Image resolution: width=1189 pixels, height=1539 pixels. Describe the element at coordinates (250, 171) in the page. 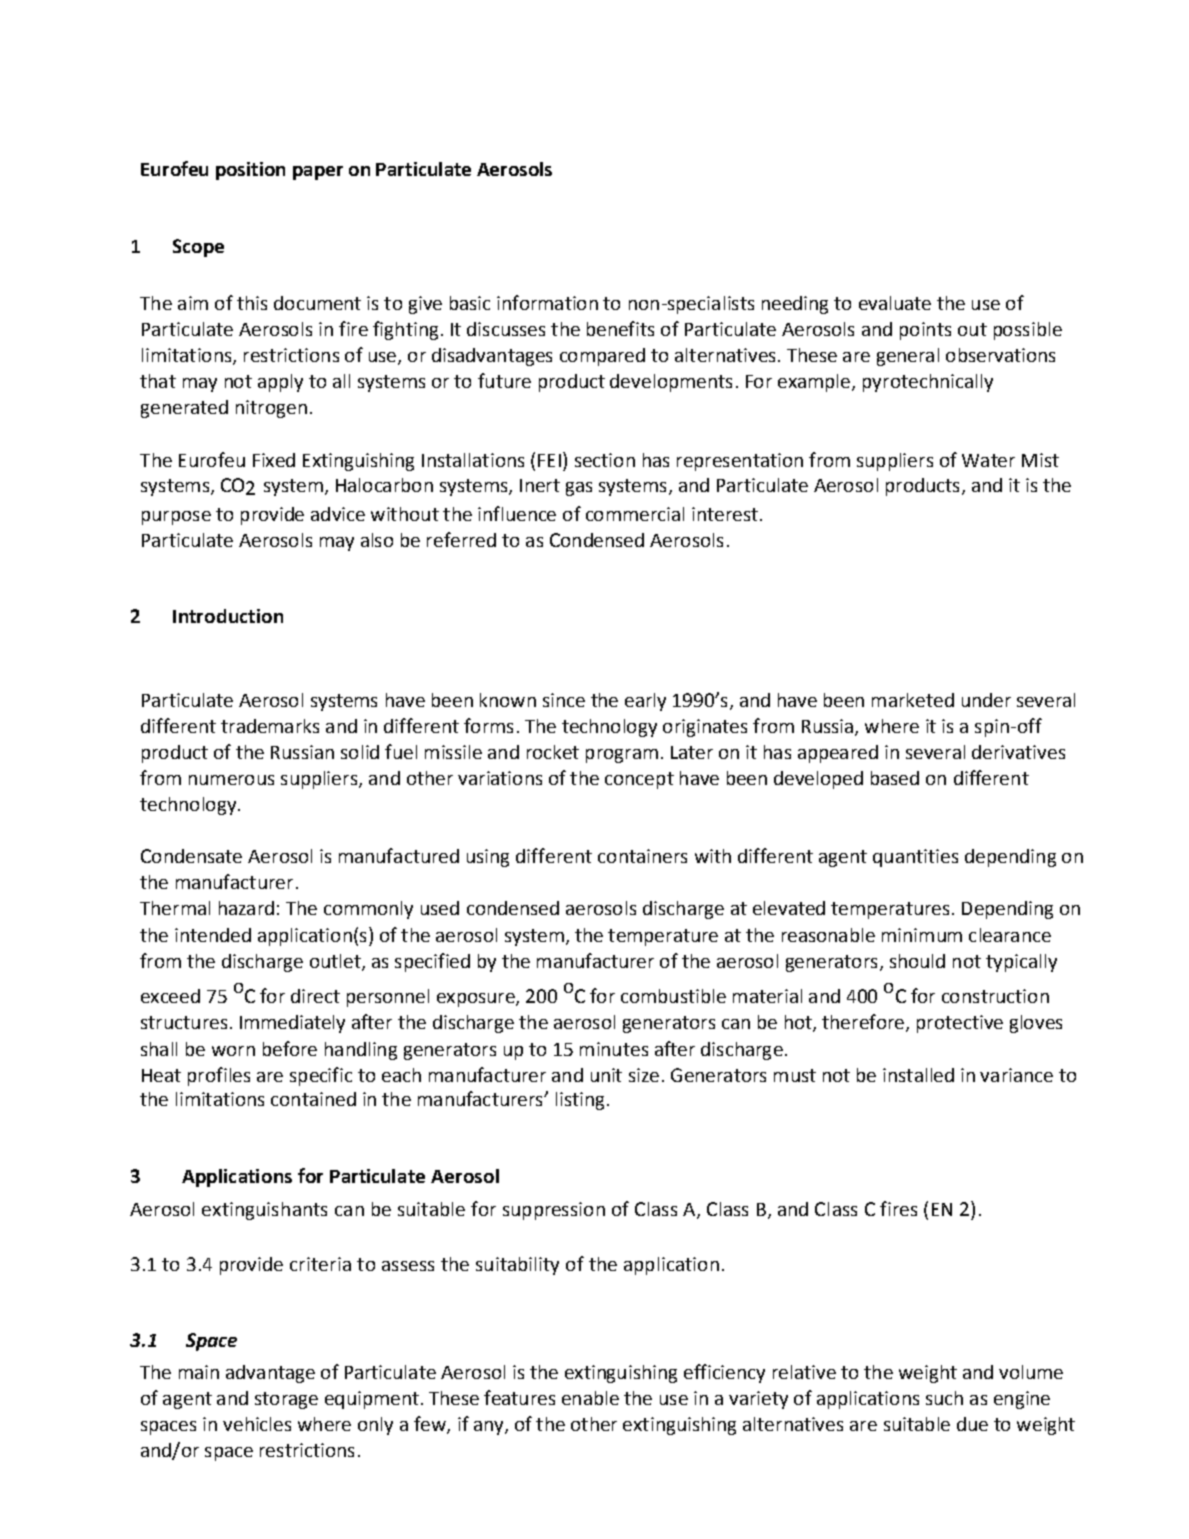

I see `position` at that location.
